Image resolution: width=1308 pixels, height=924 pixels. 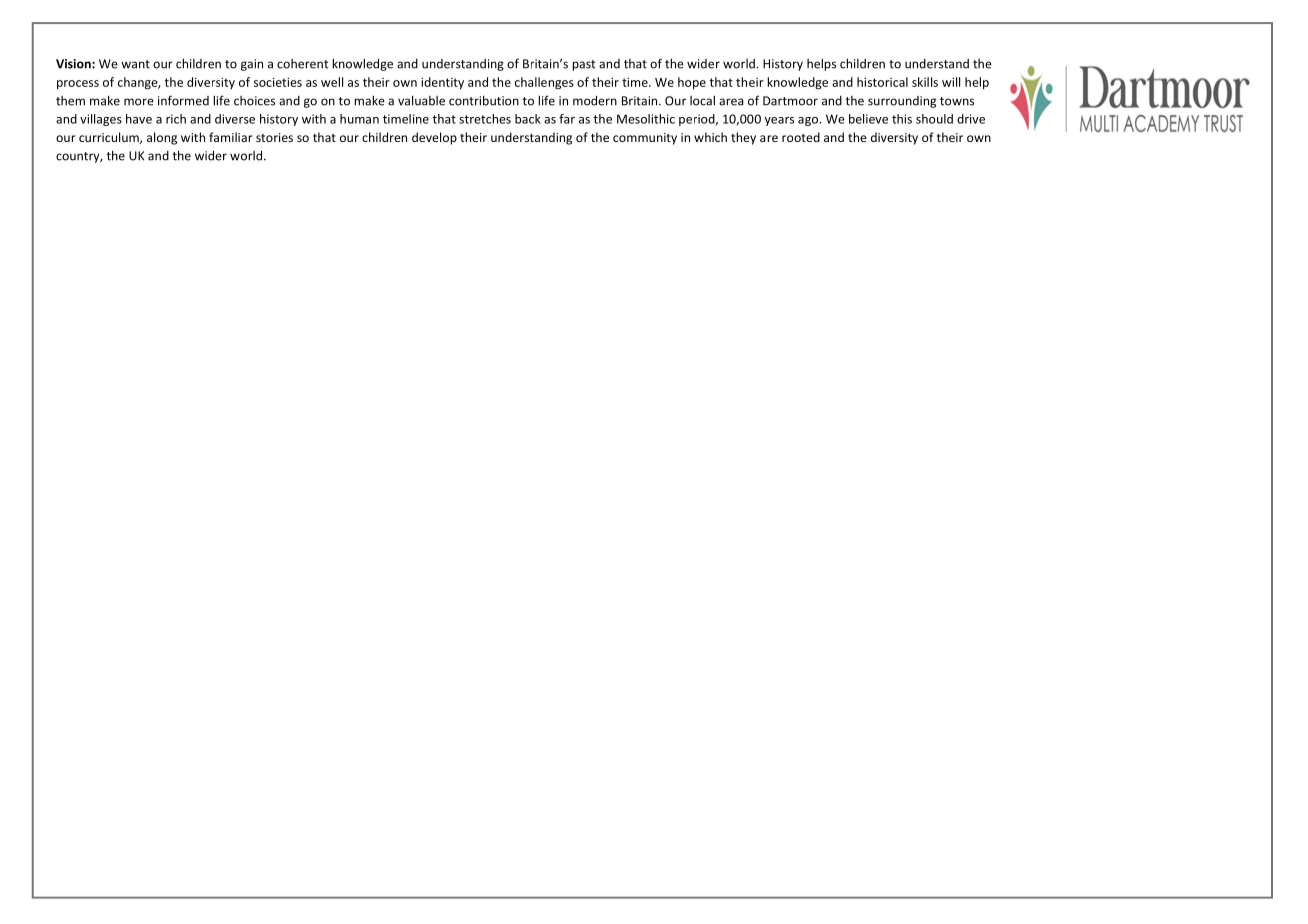 What do you see at coordinates (544, 83) in the screenshot?
I see `challenges` at bounding box center [544, 83].
